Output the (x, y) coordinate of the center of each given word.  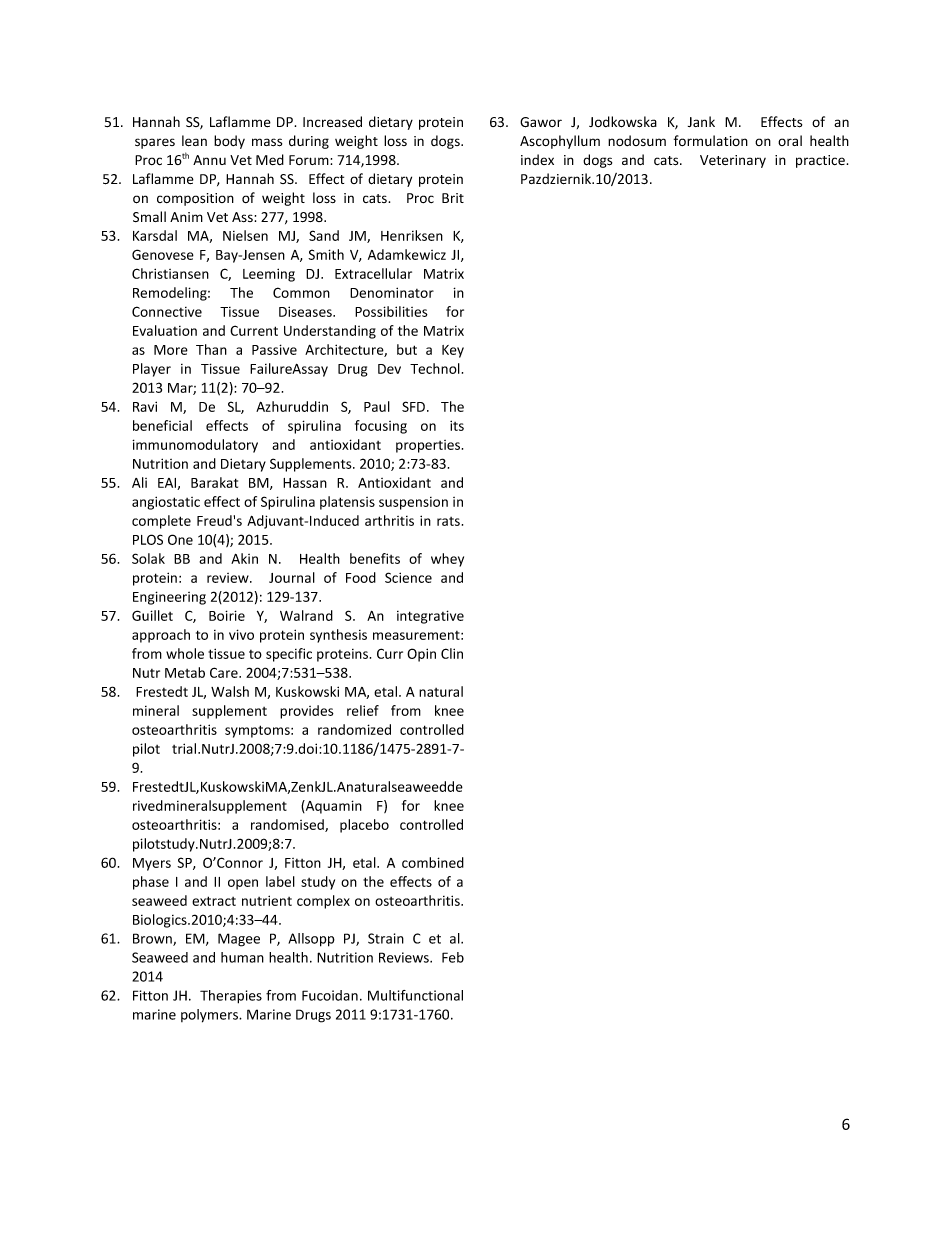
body (229, 142)
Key (453, 351)
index (537, 159)
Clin (452, 653)
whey (447, 560)
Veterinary (733, 161)
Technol (435, 368)
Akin (244, 558)
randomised (288, 825)
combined (433, 862)
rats (448, 521)
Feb (453, 957)
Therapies (231, 997)
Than (211, 349)
